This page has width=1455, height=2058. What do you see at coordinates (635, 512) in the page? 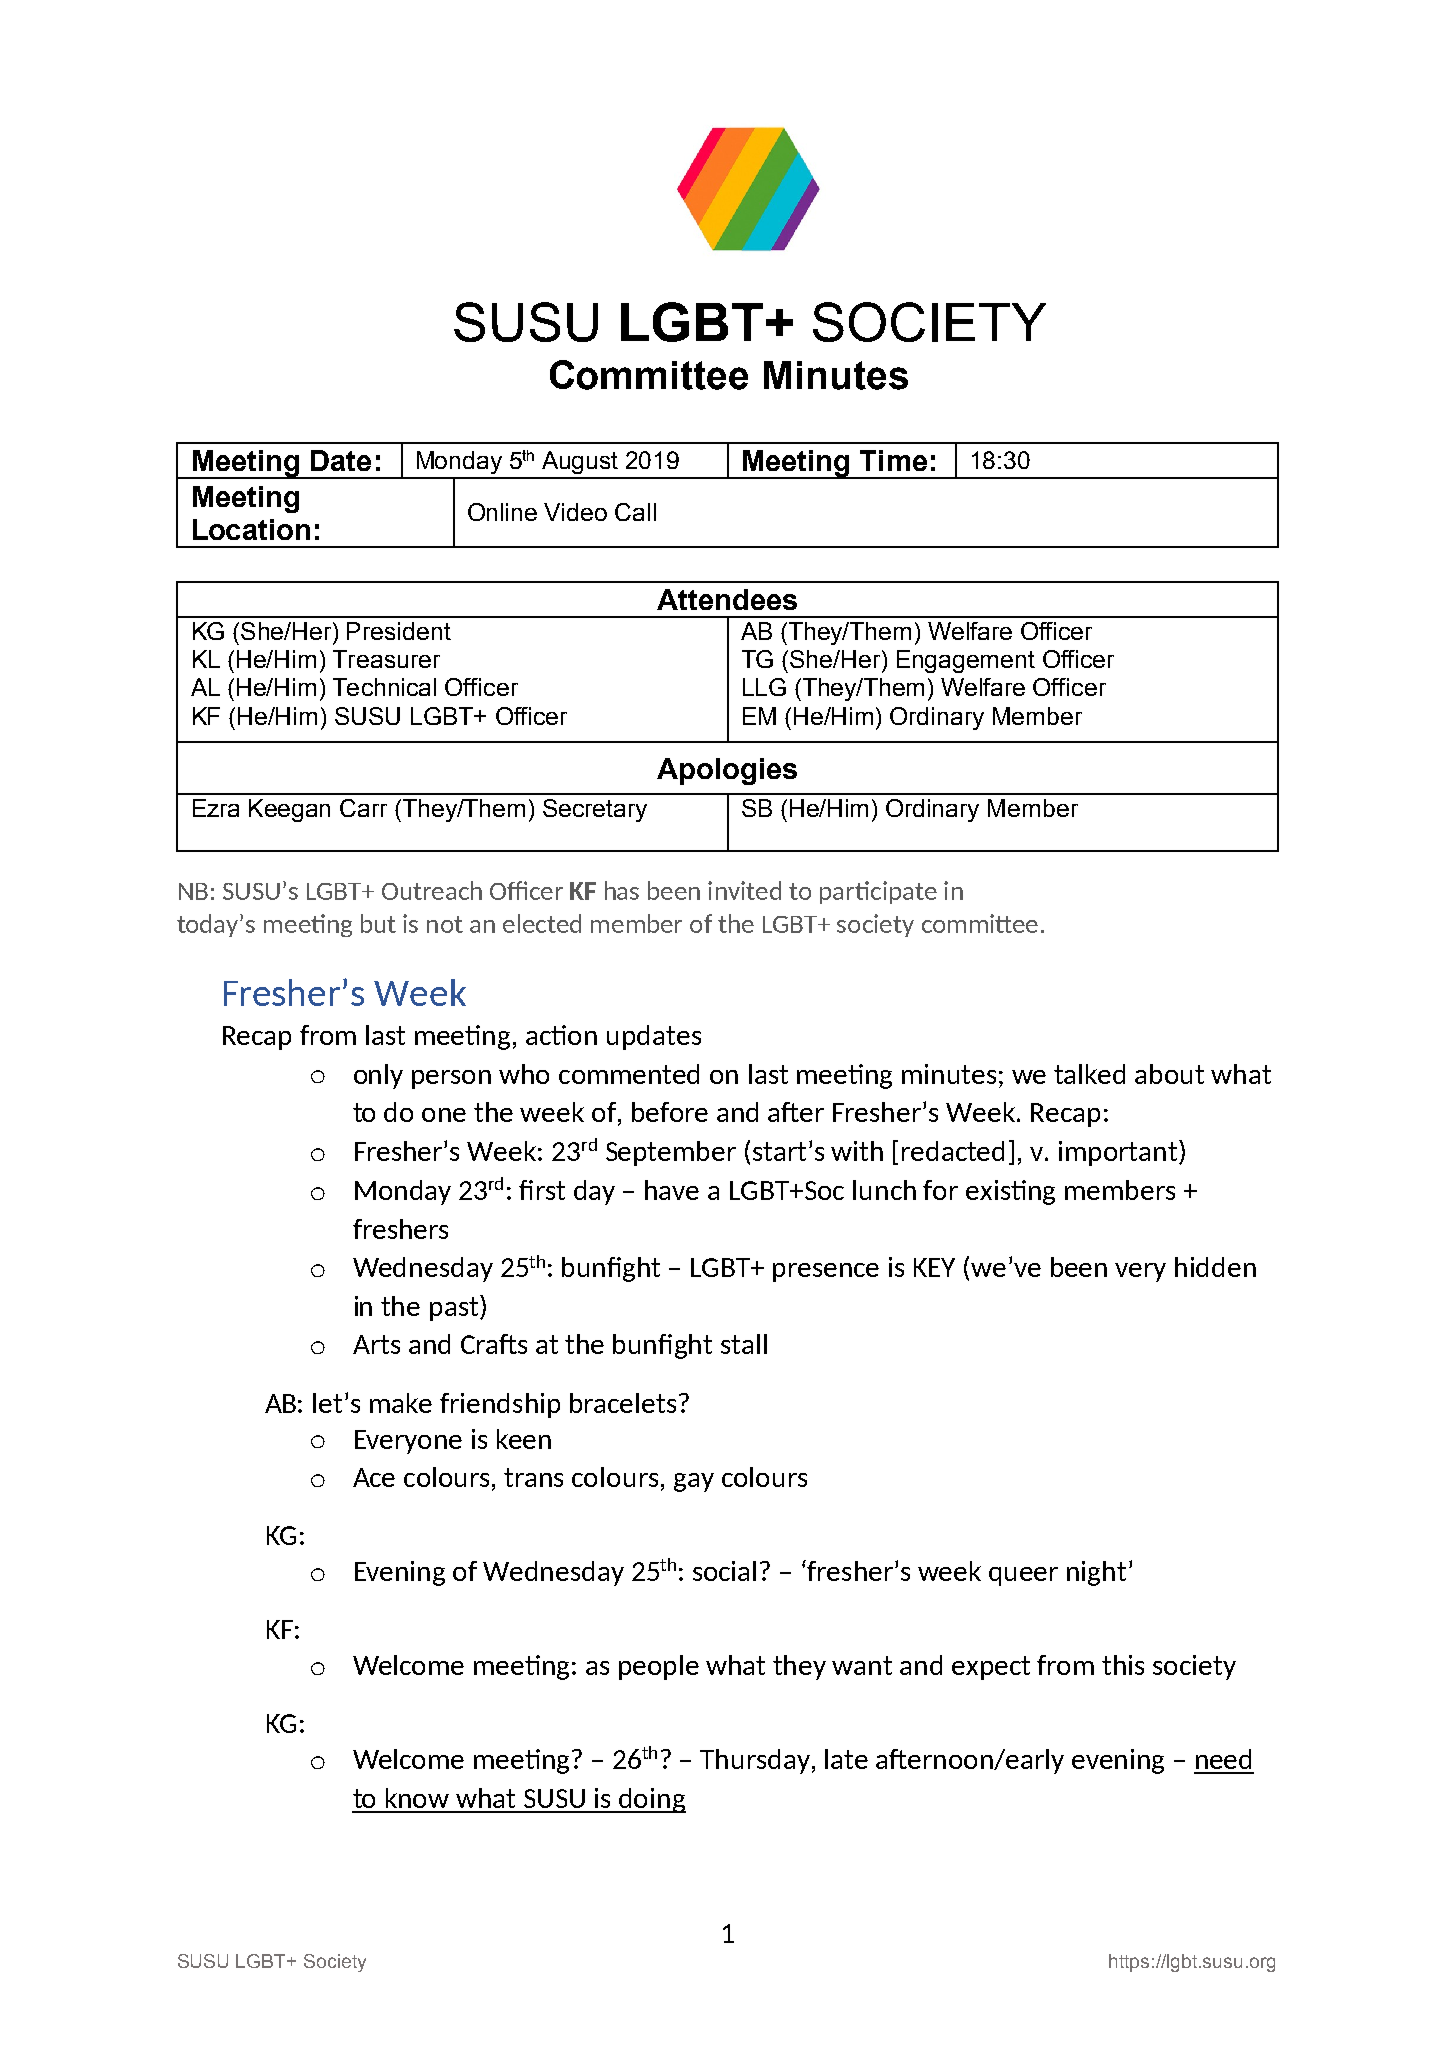
I see `Call` at bounding box center [635, 512].
